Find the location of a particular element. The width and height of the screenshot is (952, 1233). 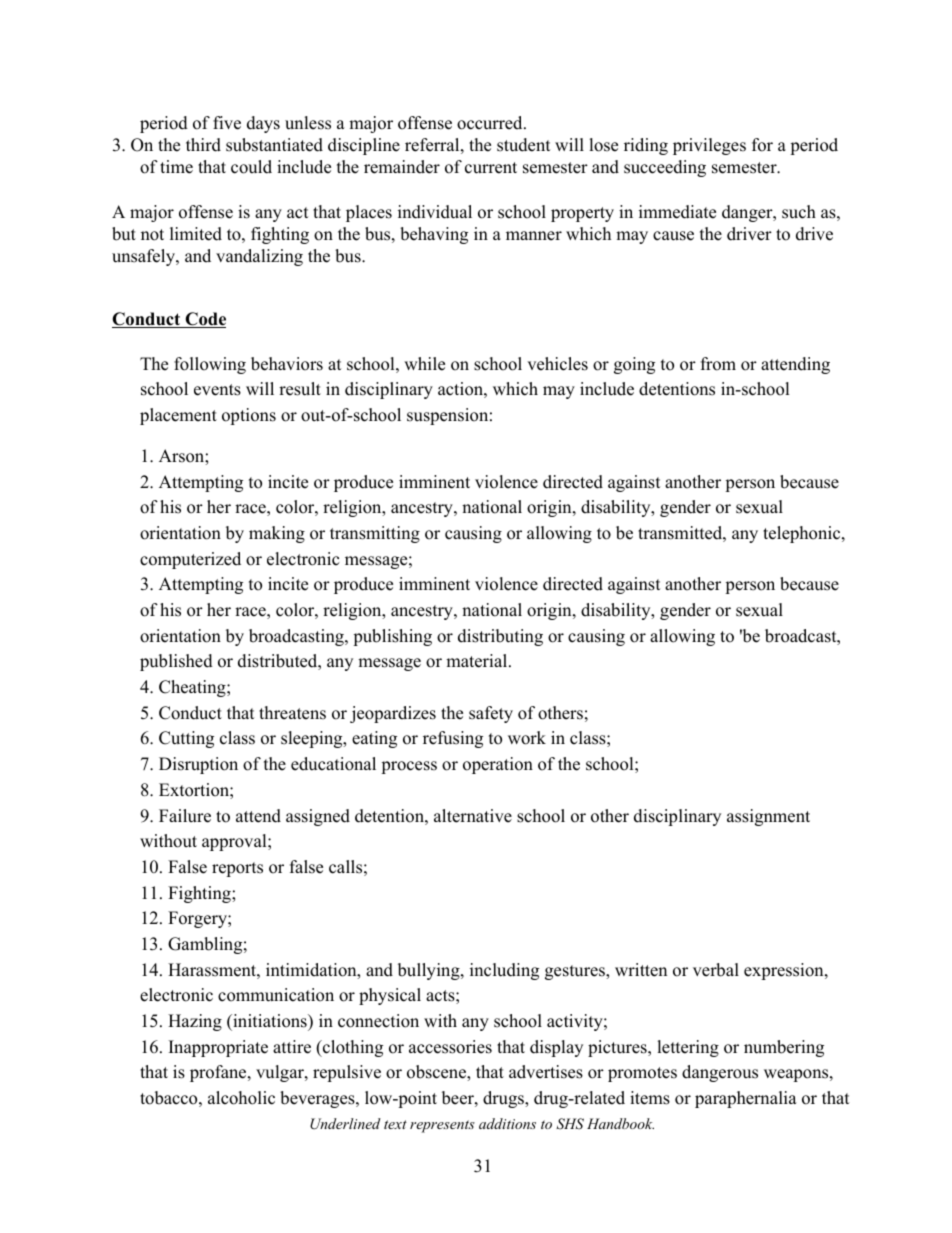

assignment is located at coordinates (768, 817).
